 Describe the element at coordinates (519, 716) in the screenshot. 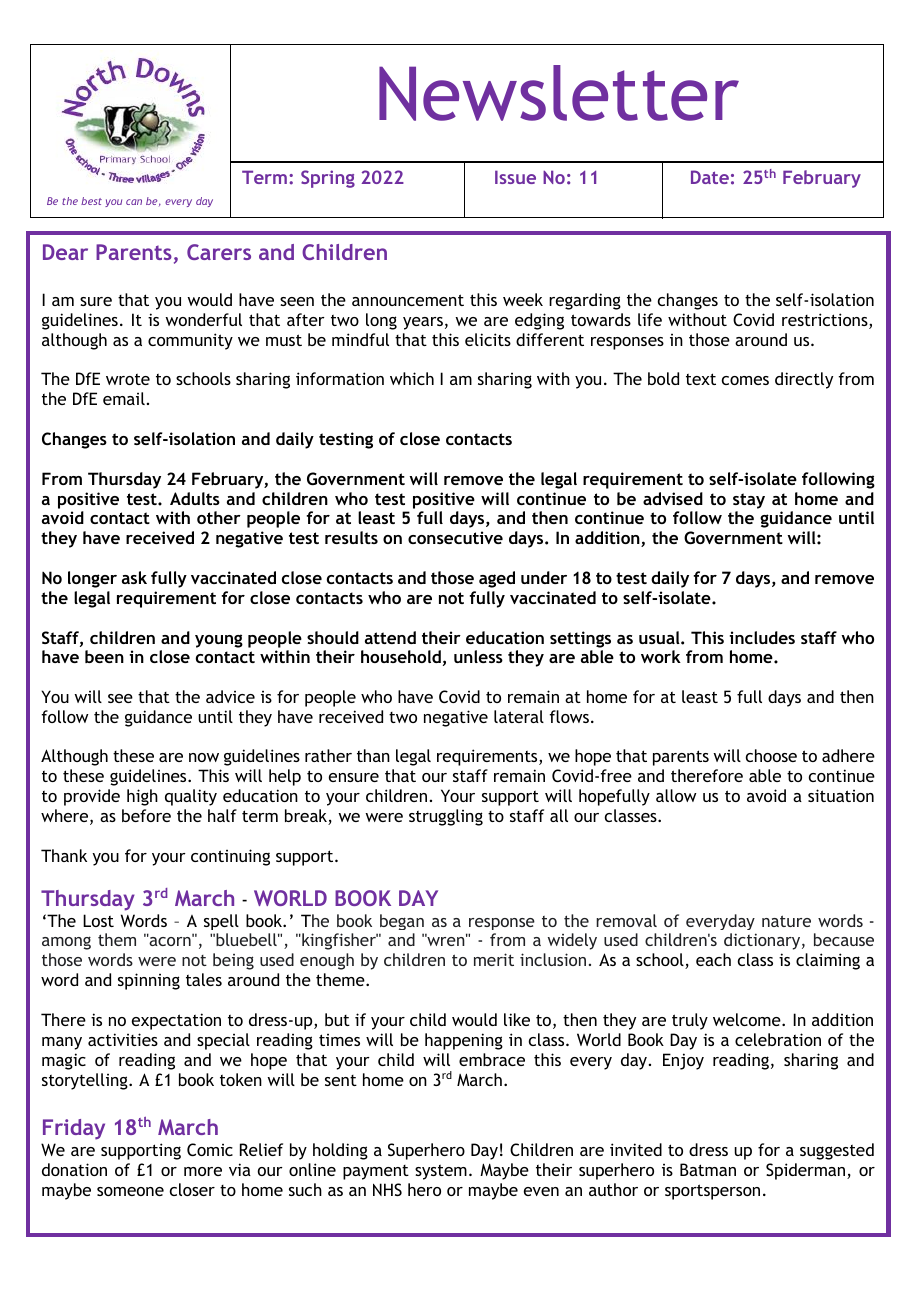

I see `lateral` at that location.
